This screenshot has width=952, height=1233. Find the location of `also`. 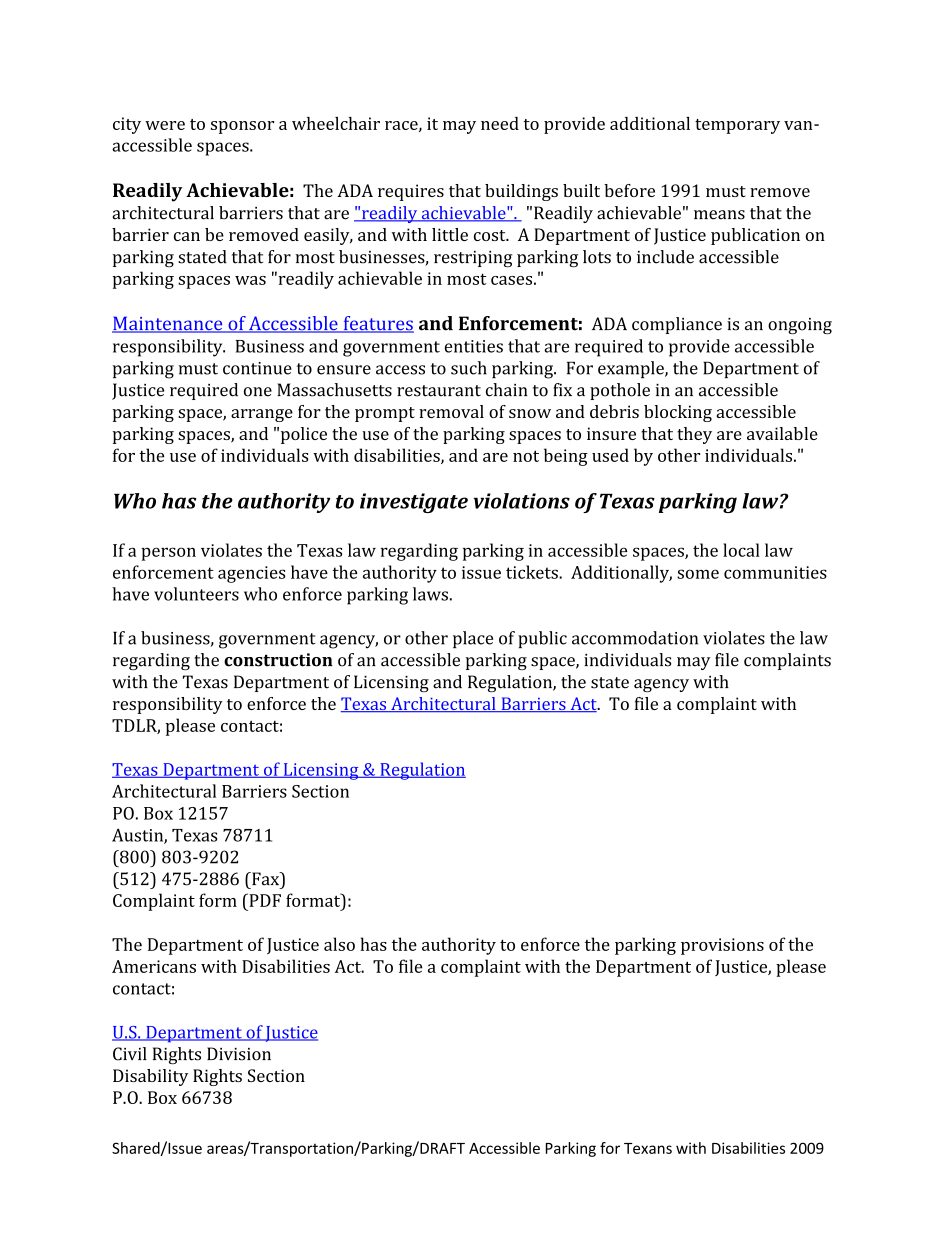

also is located at coordinates (339, 944).
